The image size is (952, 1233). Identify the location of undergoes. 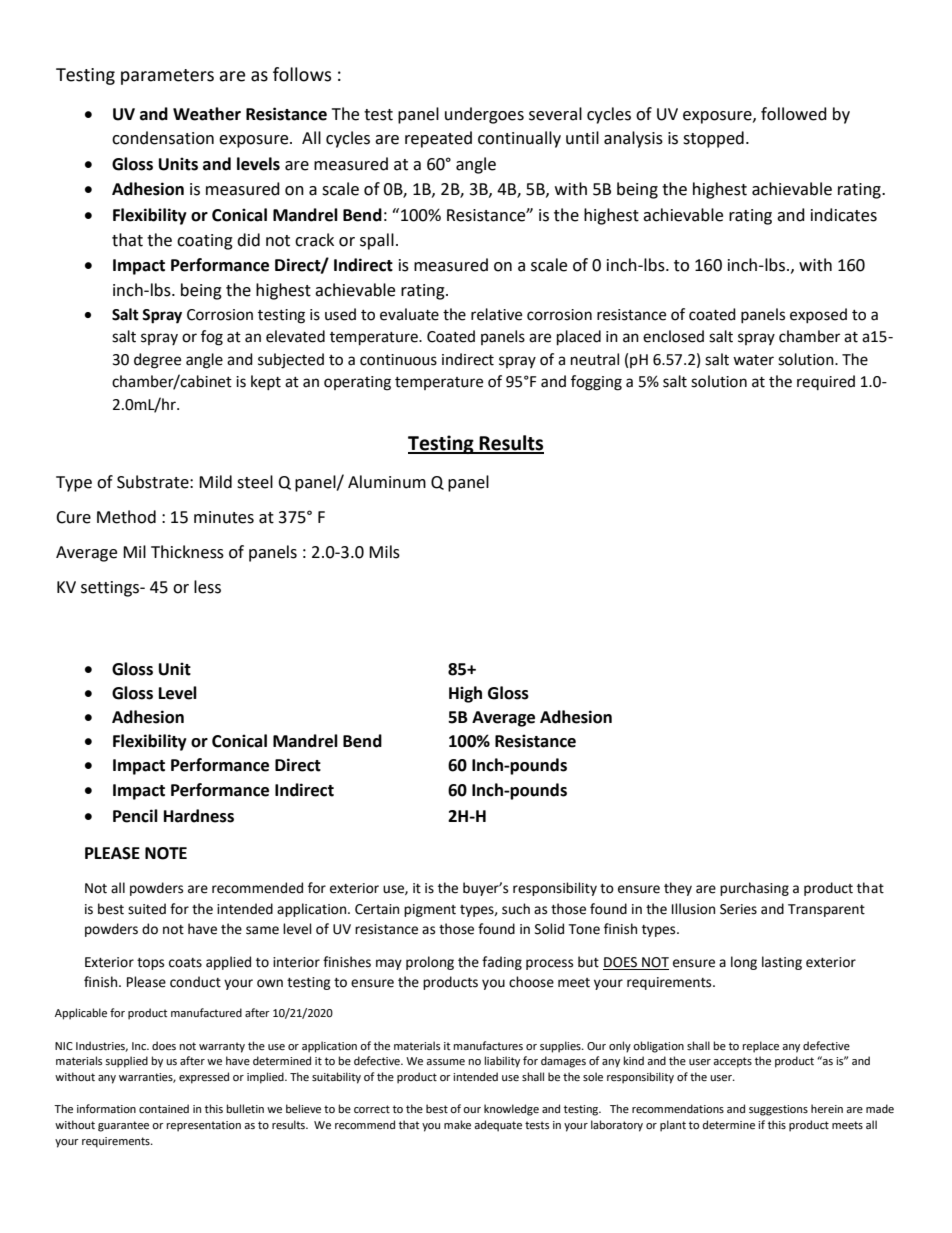
(484, 115).
